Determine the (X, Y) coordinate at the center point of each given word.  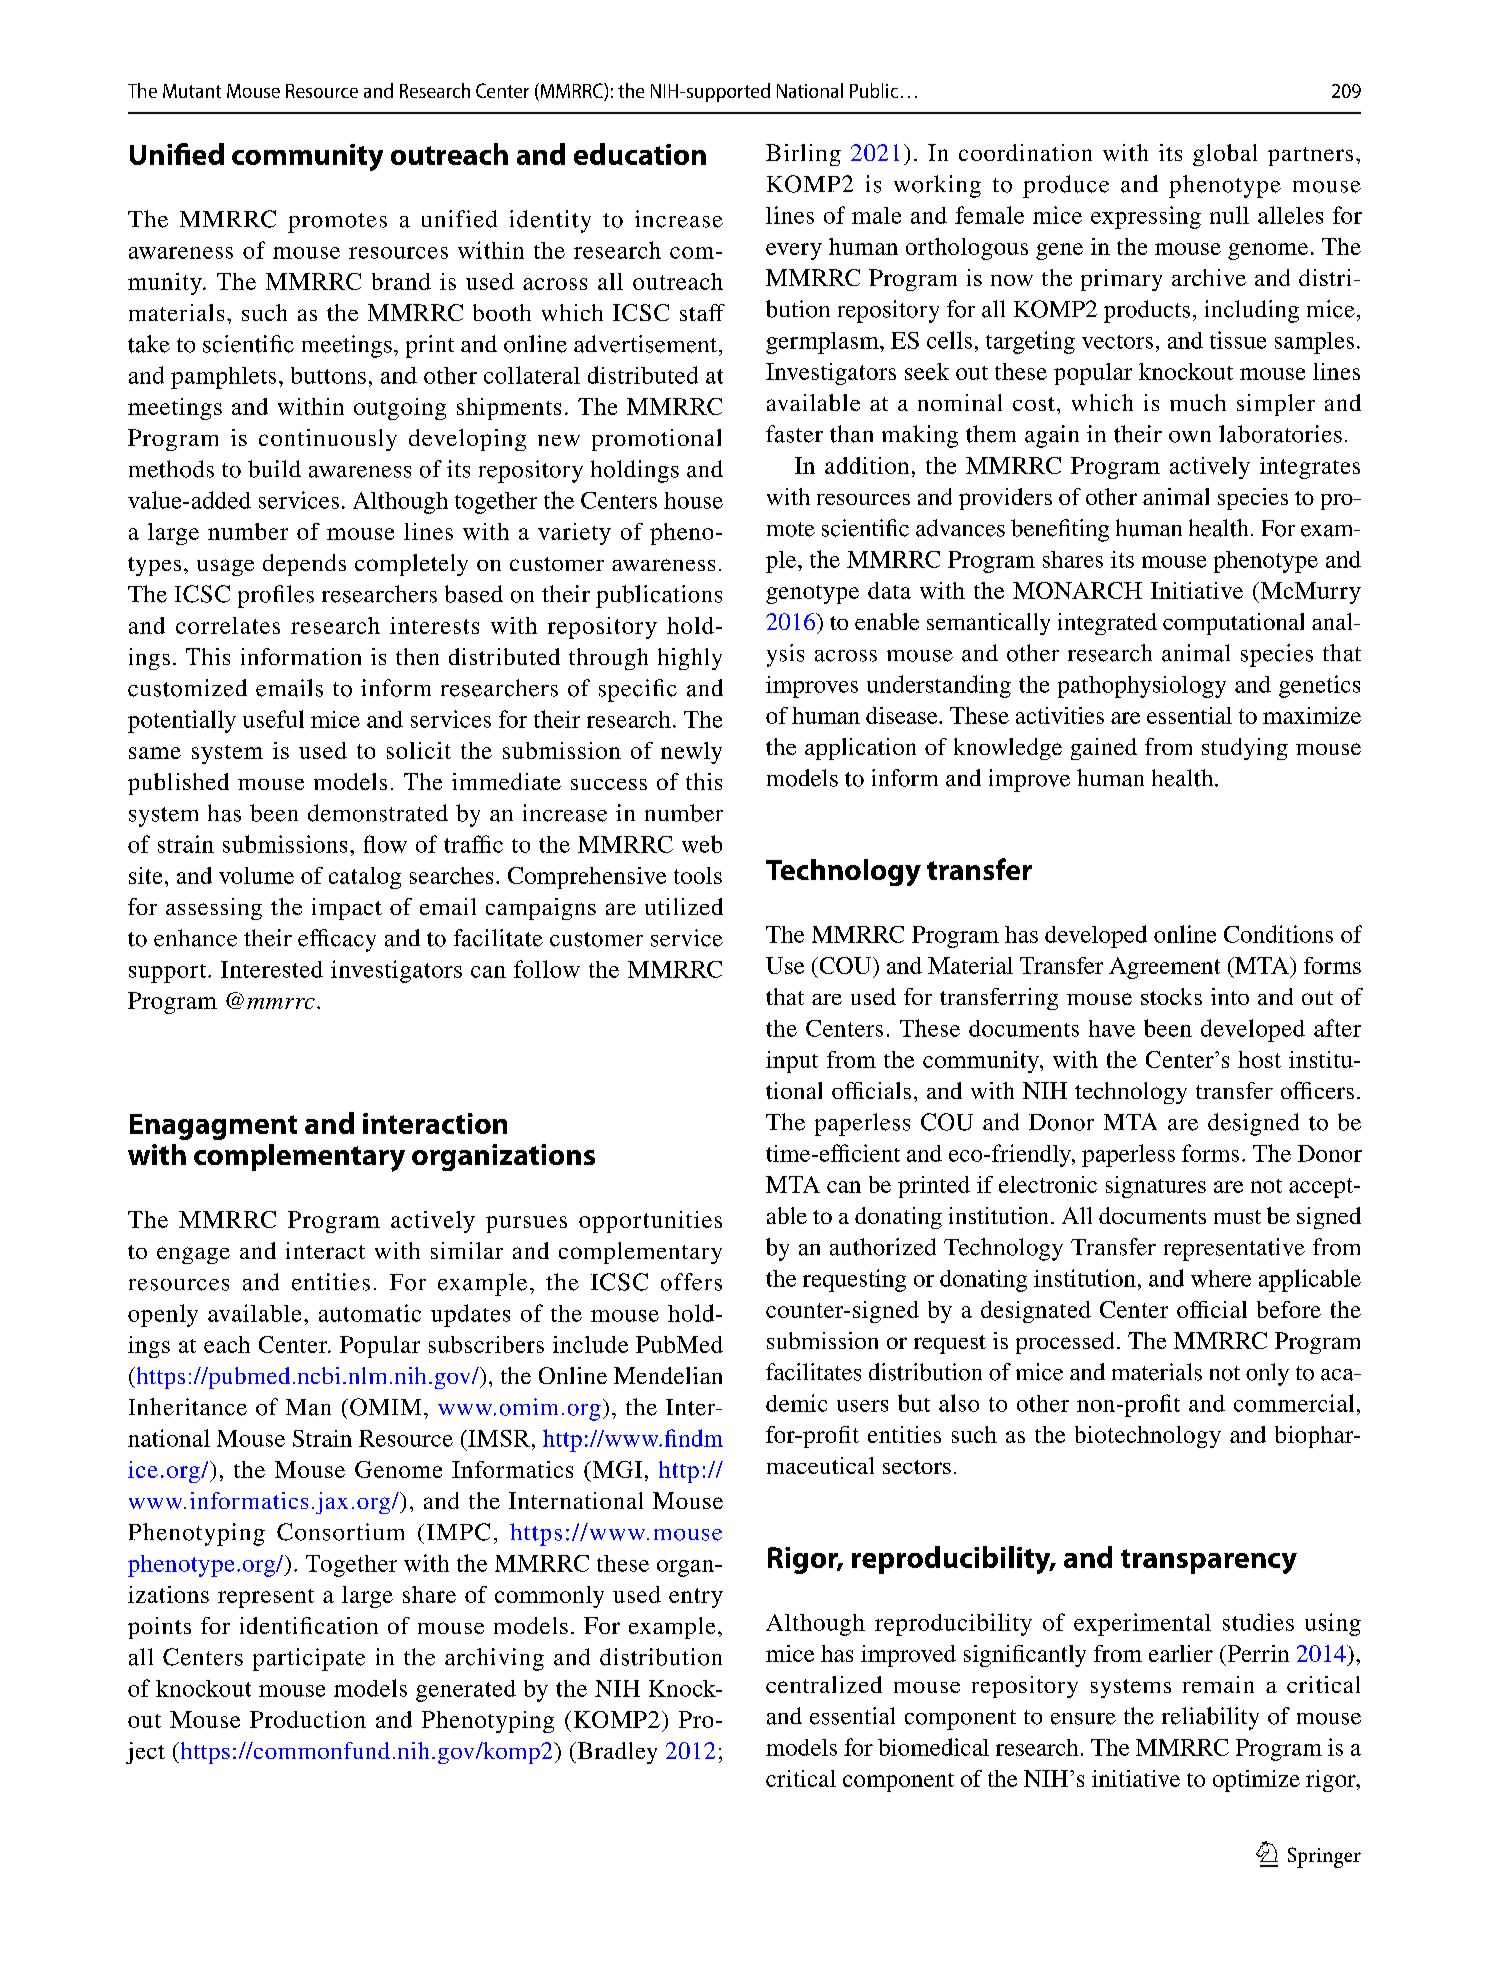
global (1225, 155)
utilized (684, 906)
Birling (803, 155)
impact (347, 909)
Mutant (192, 91)
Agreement (1164, 968)
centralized (824, 1684)
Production (308, 1719)
